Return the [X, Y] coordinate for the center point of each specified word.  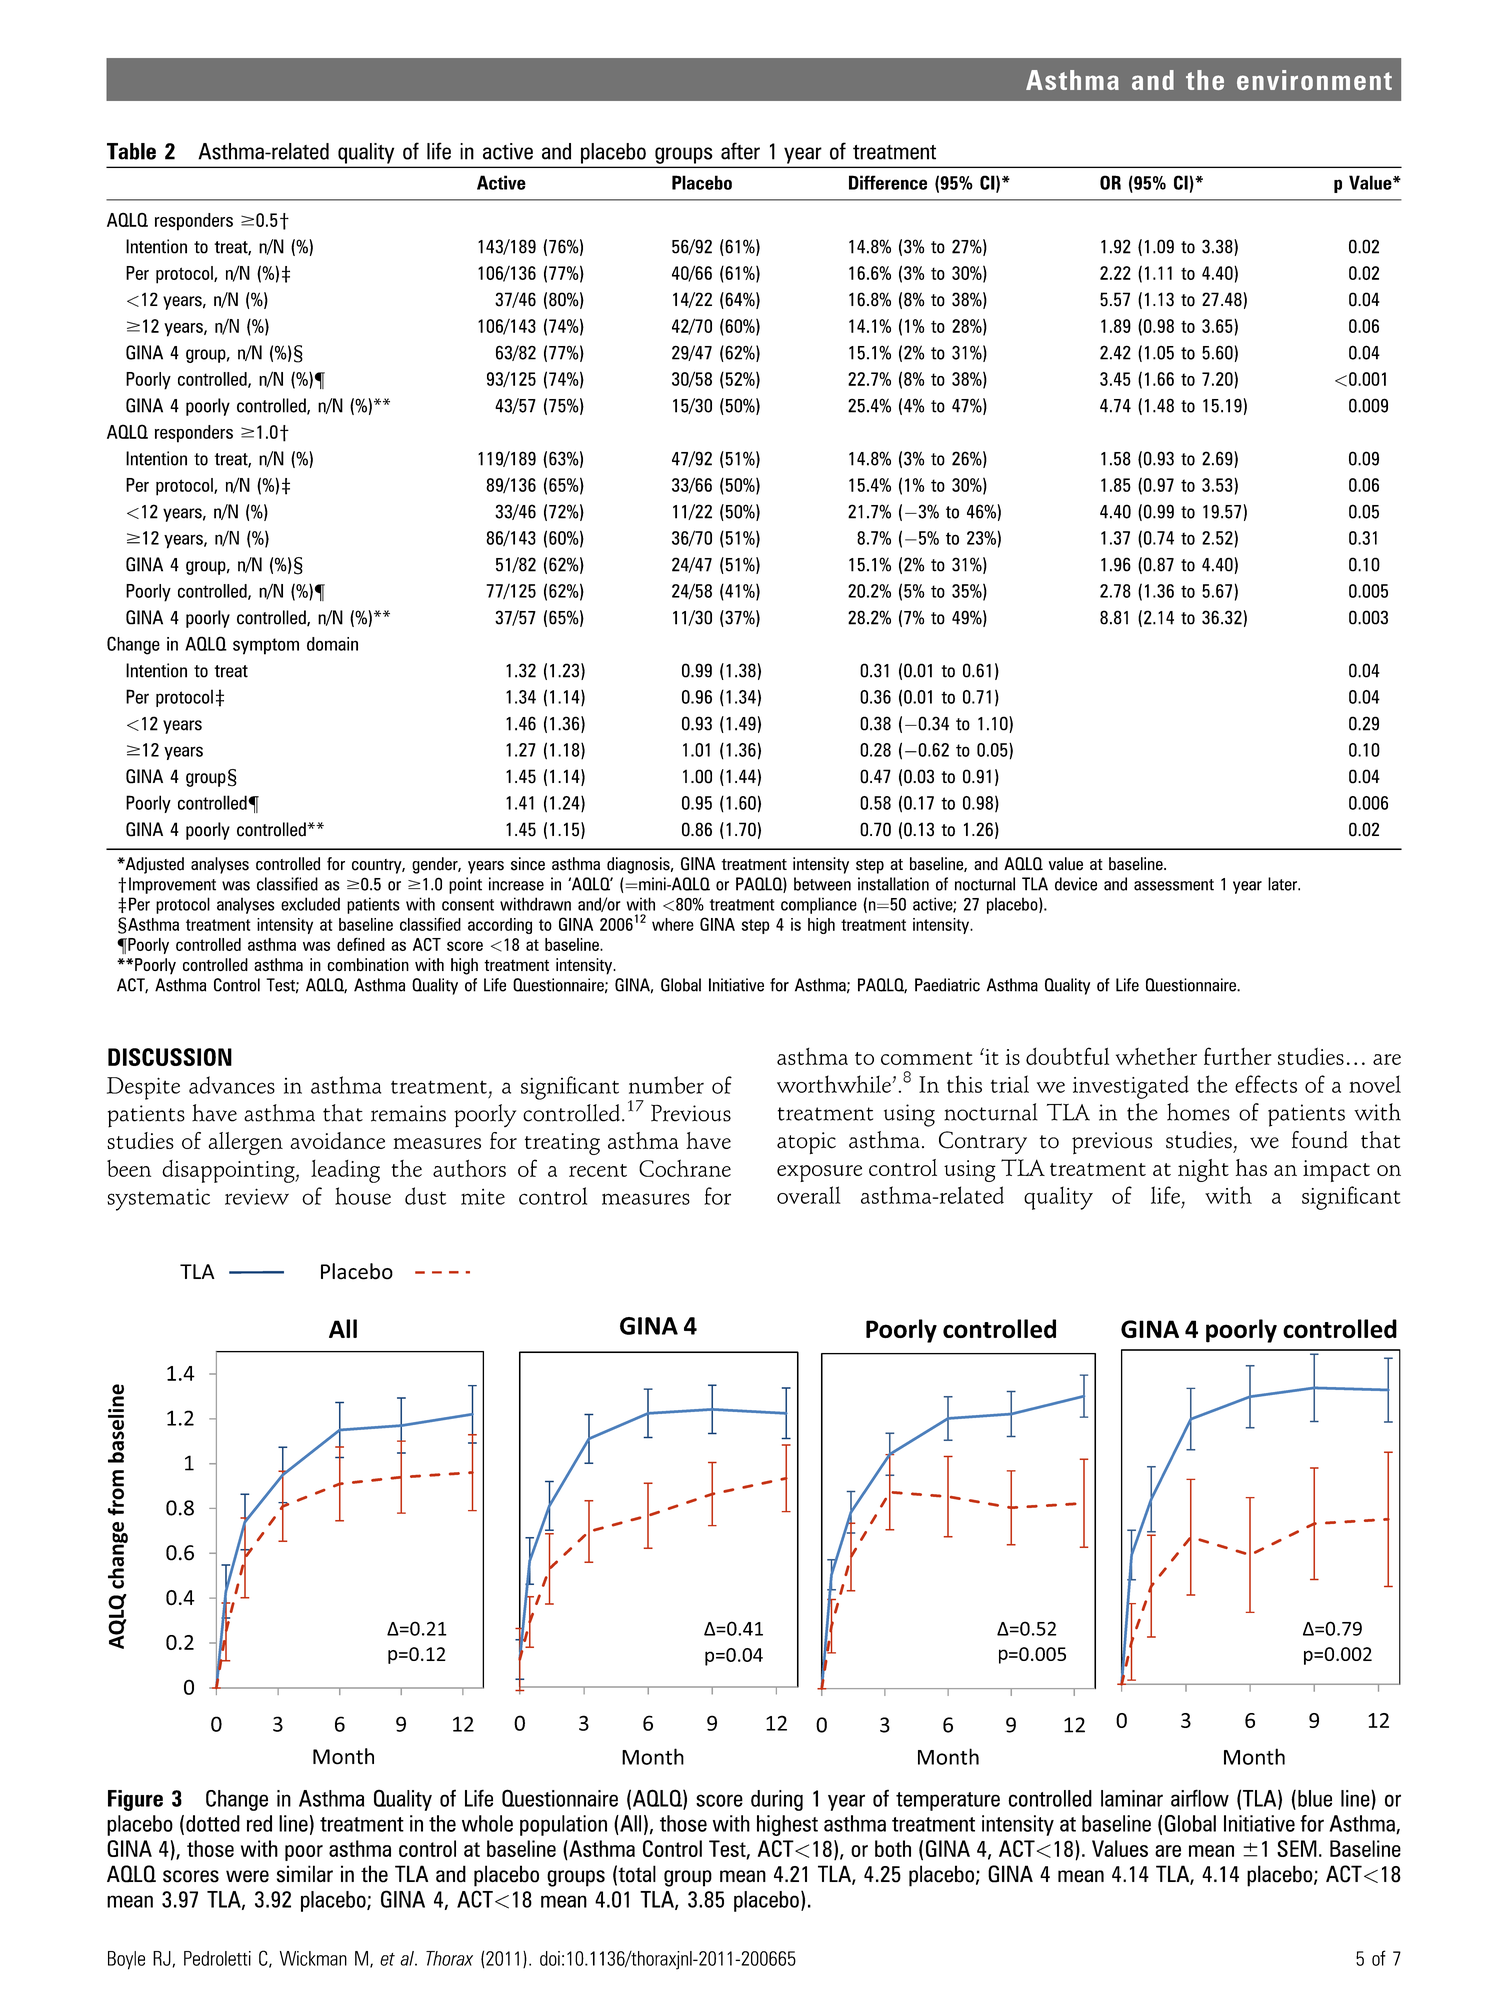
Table [131, 151]
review [257, 1196]
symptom [266, 646]
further [1238, 1056]
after [740, 151]
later [1283, 884]
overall [809, 1195]
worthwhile [835, 1084]
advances [232, 1085]
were [247, 1876]
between [822, 884]
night [1203, 1170]
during [777, 1800]
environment [1314, 80]
